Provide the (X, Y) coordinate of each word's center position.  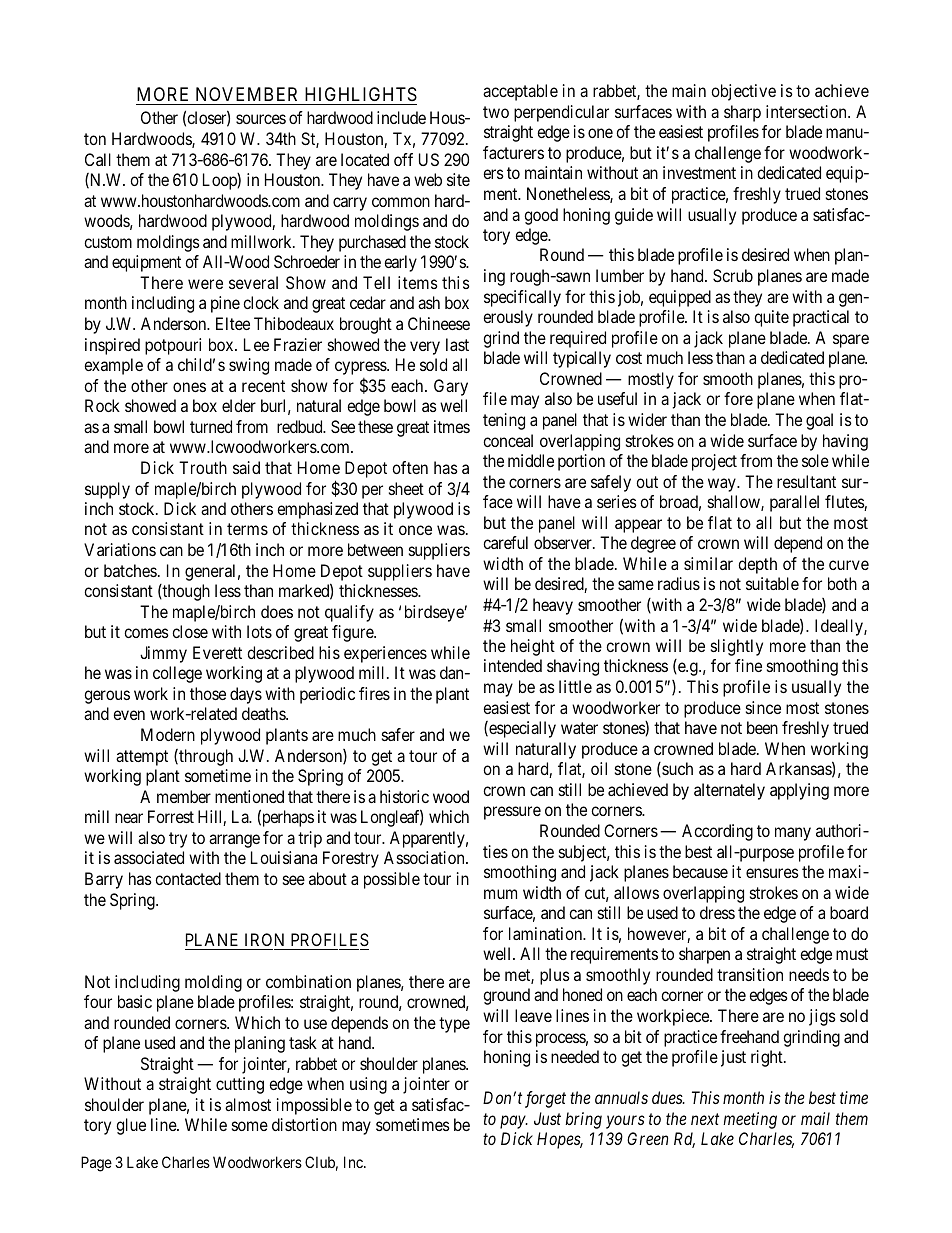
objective (743, 92)
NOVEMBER (247, 96)
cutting (240, 1085)
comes (146, 633)
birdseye (435, 613)
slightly (737, 647)
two (496, 112)
